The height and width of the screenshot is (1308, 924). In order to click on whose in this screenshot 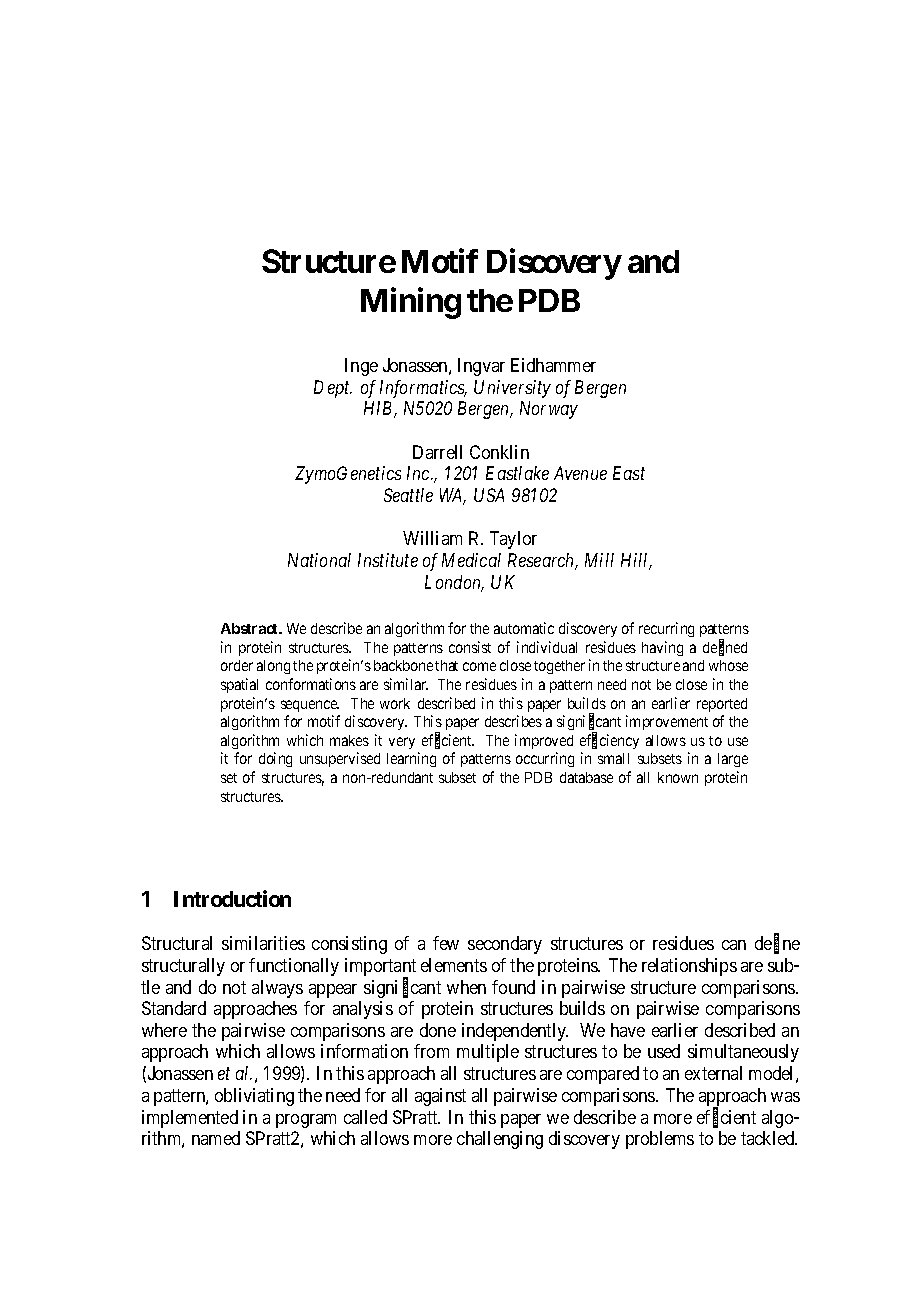, I will do `click(728, 665)`.
